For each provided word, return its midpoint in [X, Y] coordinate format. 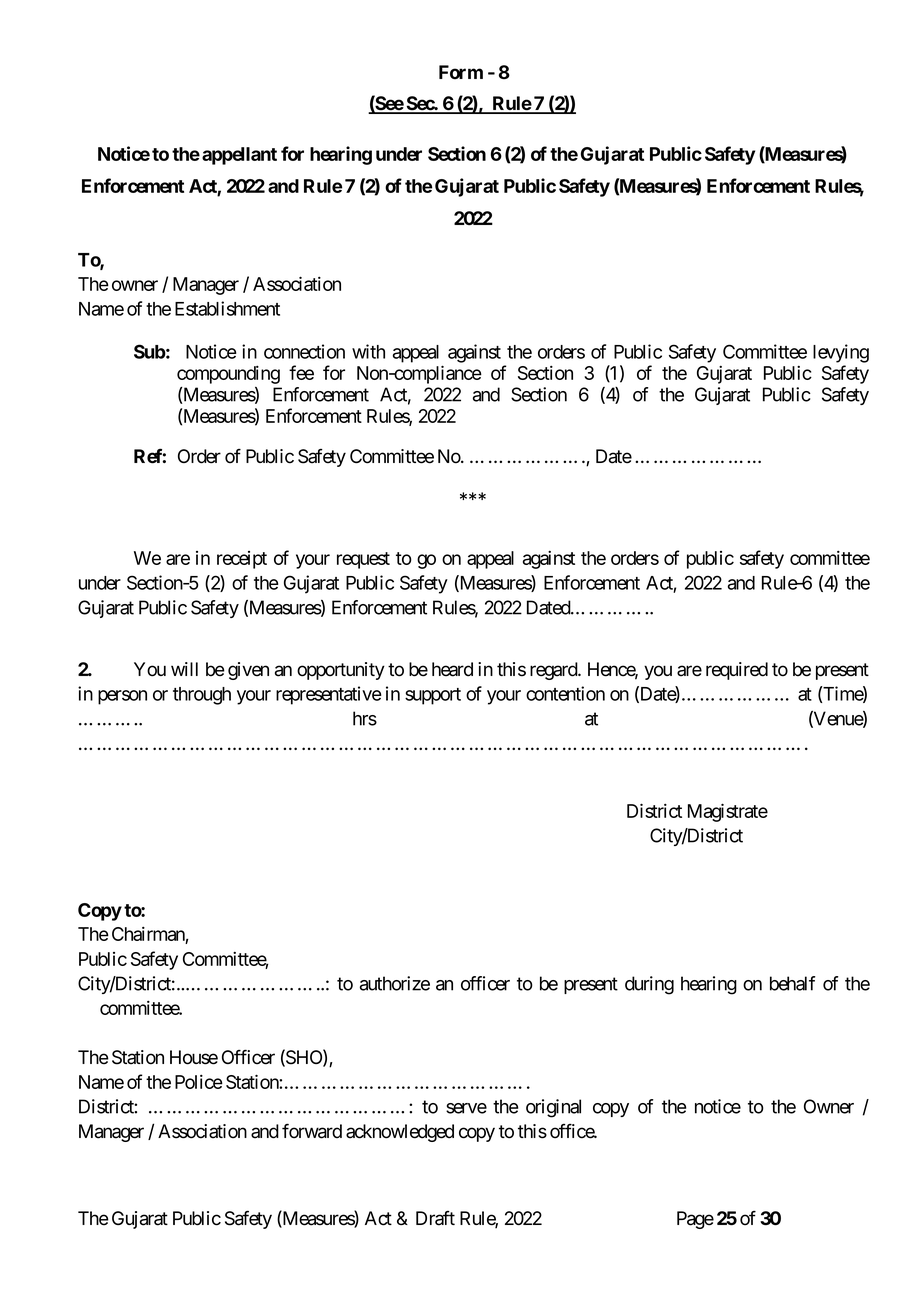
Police [199, 1082]
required [737, 671]
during [649, 985]
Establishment [227, 308]
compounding [228, 375]
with [368, 351]
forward [312, 1131]
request [363, 560]
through [202, 696]
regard [554, 671]
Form [461, 72]
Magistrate [728, 812]
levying [841, 353]
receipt [242, 560]
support [433, 696]
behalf [793, 983]
